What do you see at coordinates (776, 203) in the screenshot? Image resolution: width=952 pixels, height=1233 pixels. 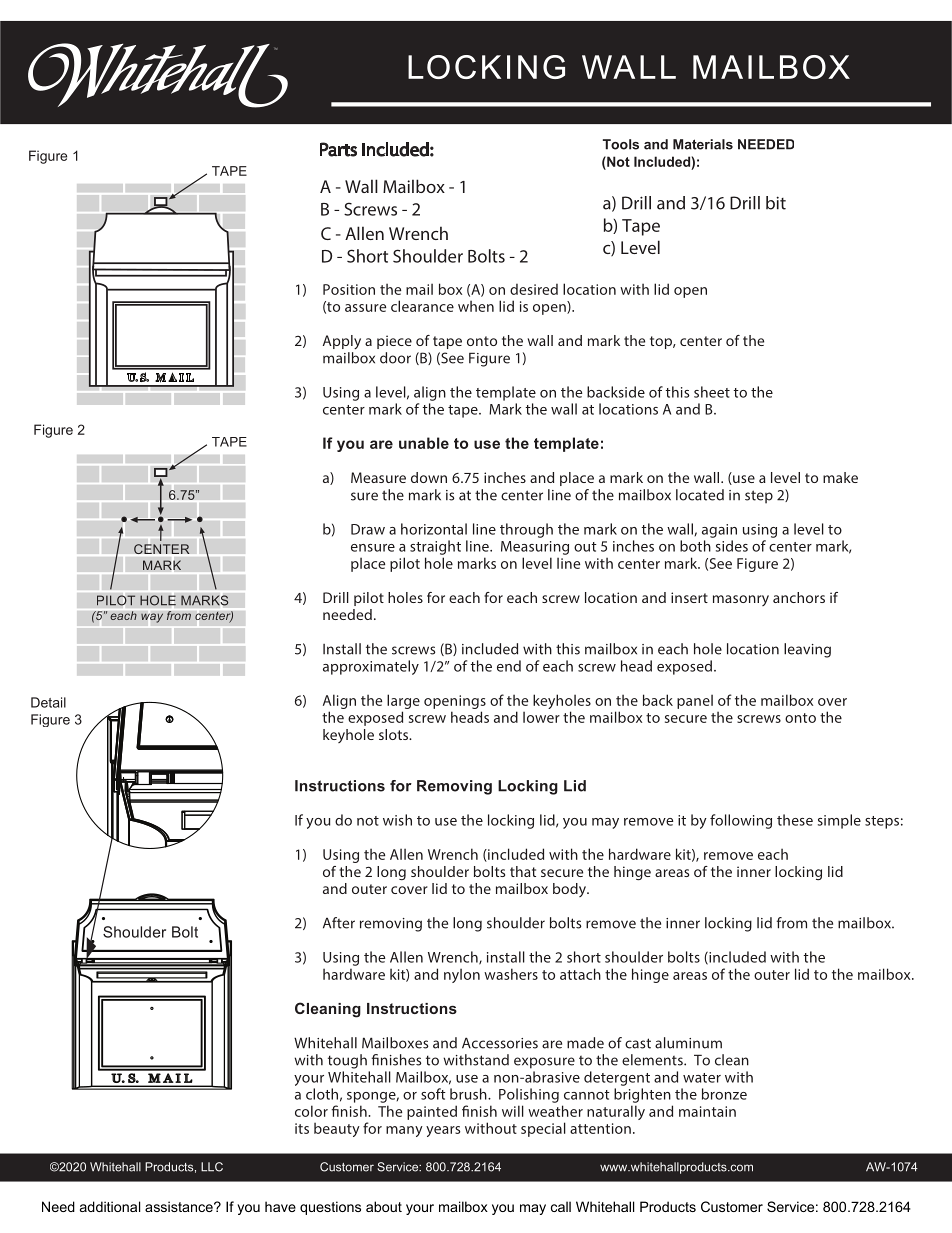 I see `bit` at bounding box center [776, 203].
